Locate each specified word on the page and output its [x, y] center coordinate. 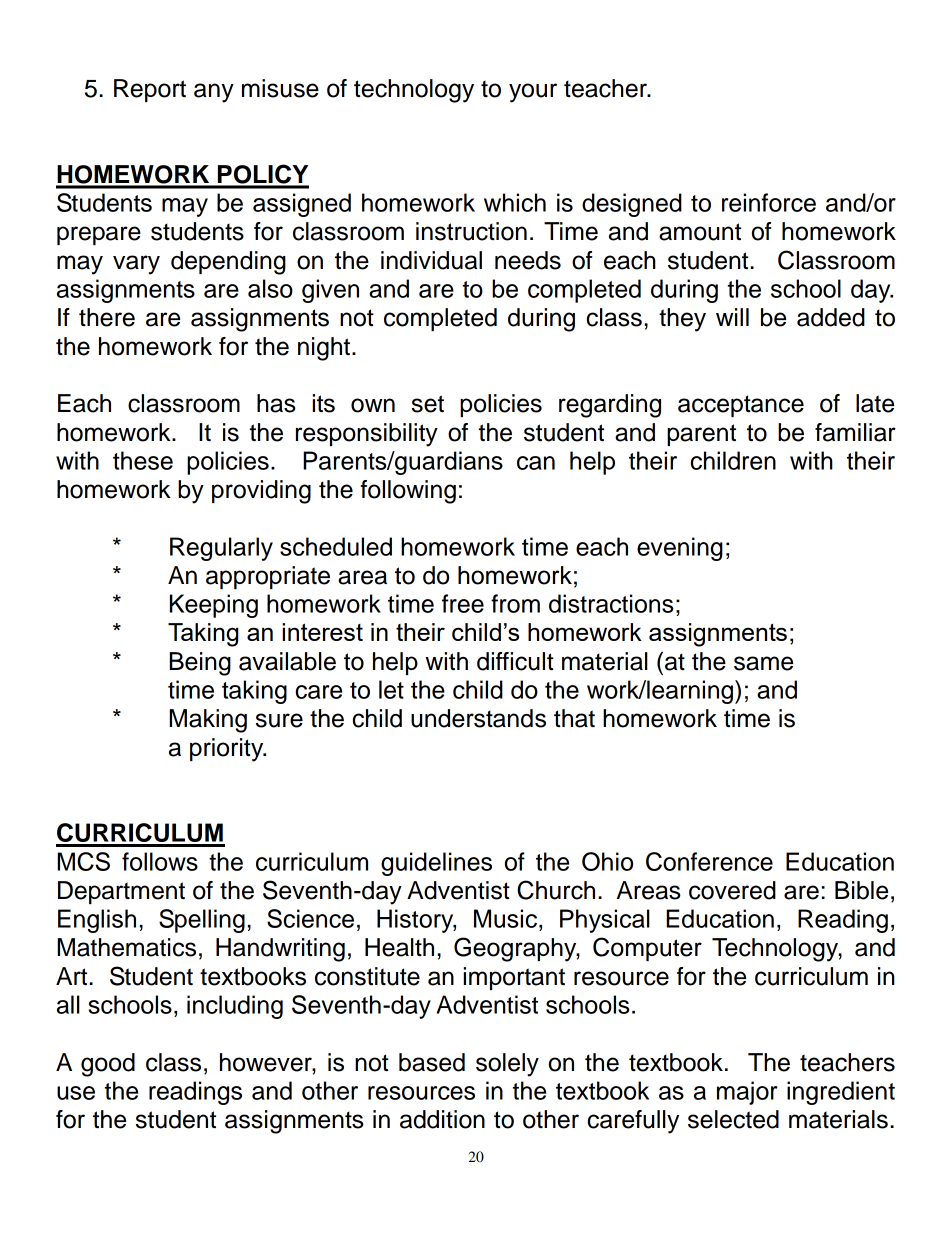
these [143, 460]
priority [228, 750]
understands [478, 718]
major [747, 1093]
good [108, 1065]
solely [507, 1065]
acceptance [741, 406]
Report [150, 90]
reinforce [769, 202]
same [763, 663]
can [536, 463]
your [533, 93]
